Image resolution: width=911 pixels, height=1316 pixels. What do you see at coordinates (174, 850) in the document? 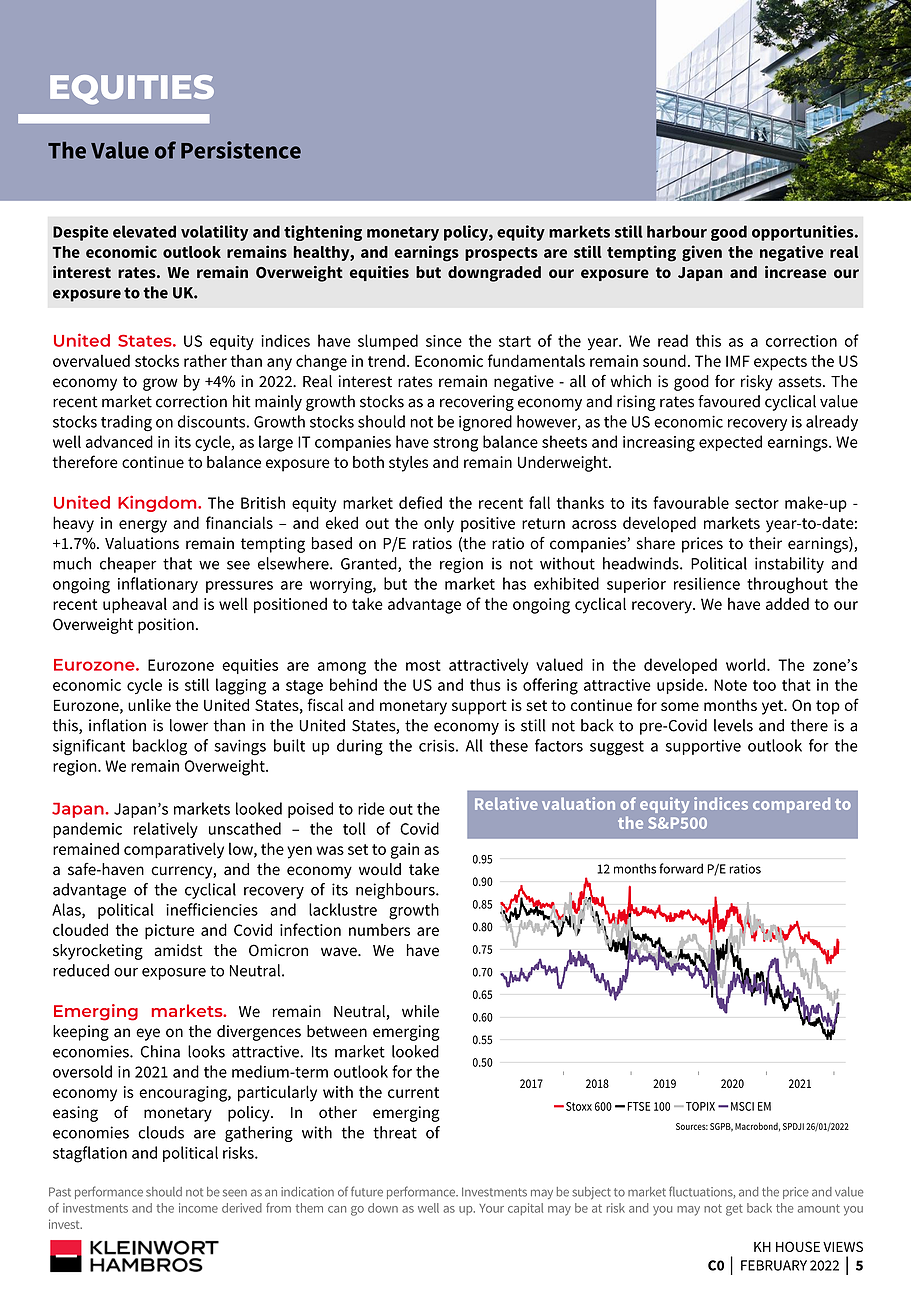
I see `comparatively` at bounding box center [174, 850].
